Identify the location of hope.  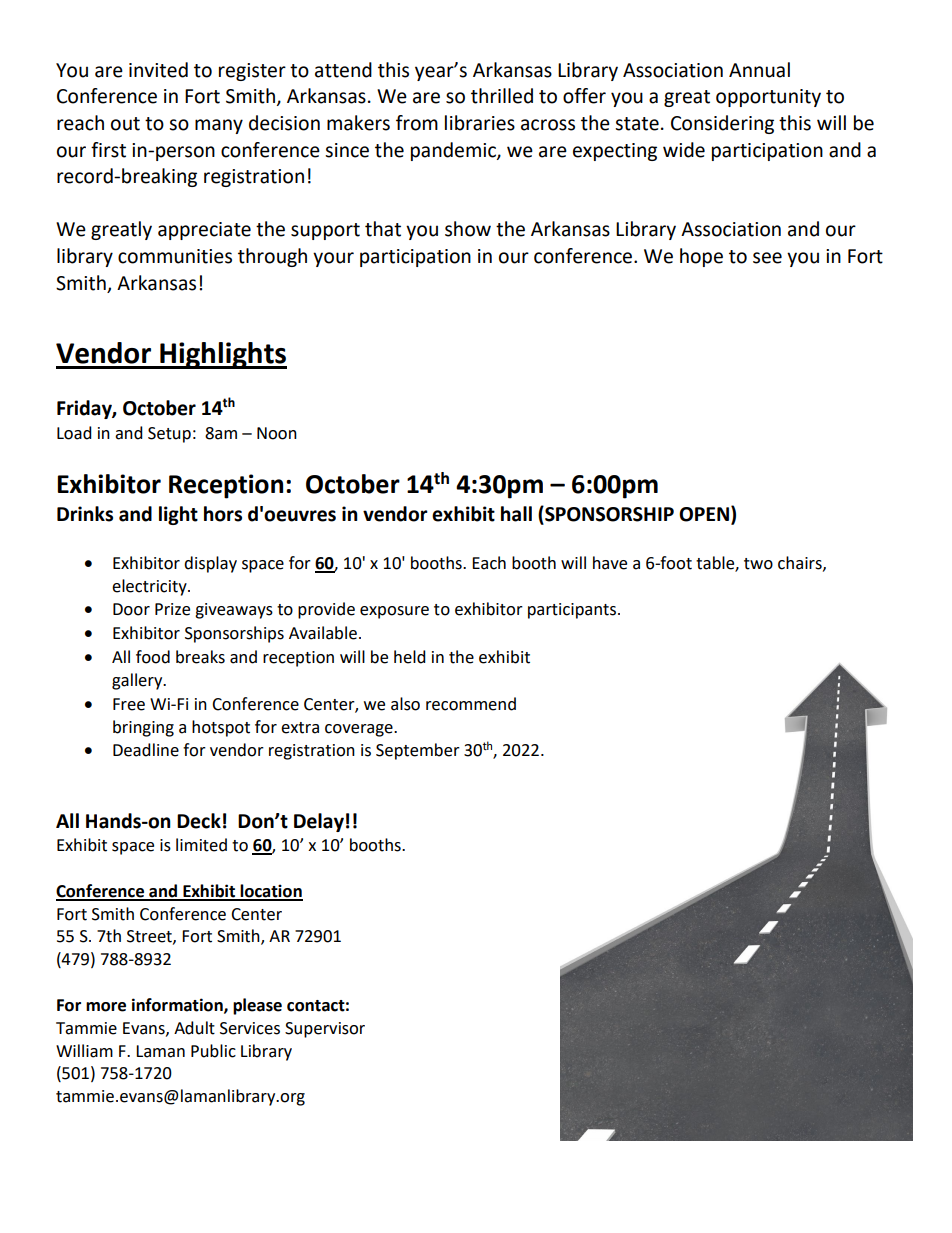
(701, 257).
